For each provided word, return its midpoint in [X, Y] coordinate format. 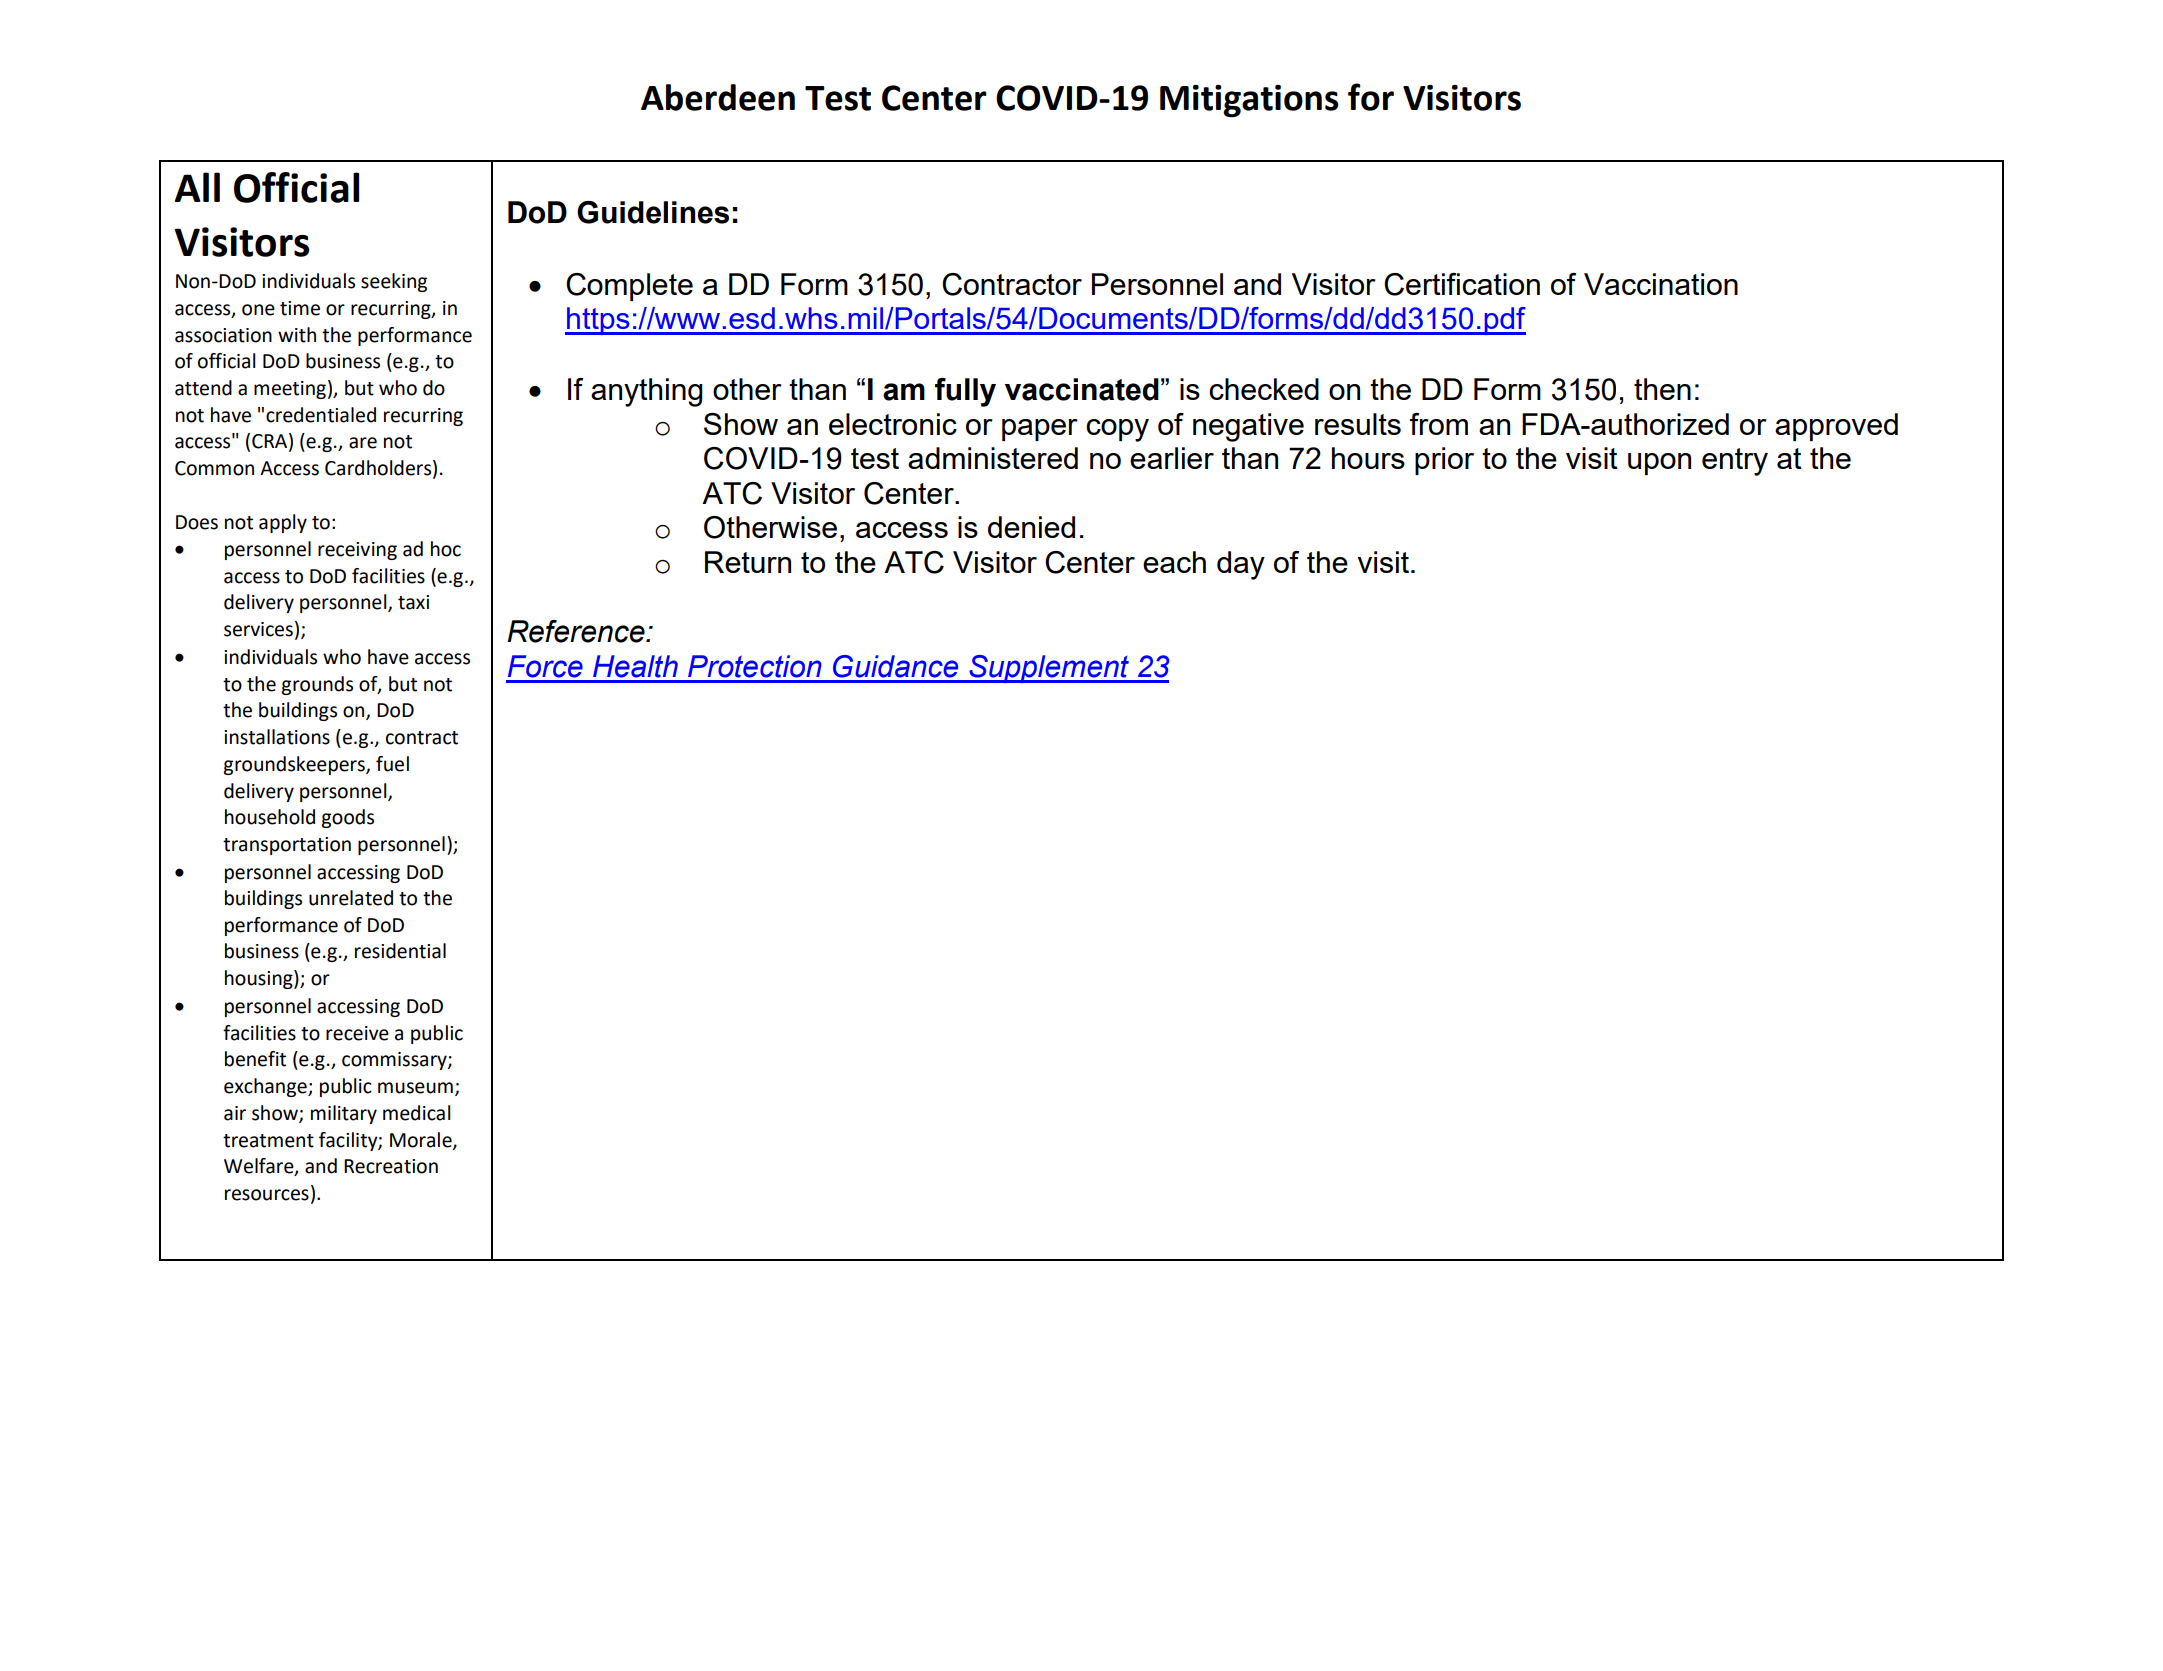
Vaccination [1661, 284]
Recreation [391, 1166]
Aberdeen [718, 97]
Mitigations [1249, 101]
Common [214, 468]
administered [993, 458]
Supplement [1049, 669]
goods [347, 818]
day [1241, 565]
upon [1659, 464]
